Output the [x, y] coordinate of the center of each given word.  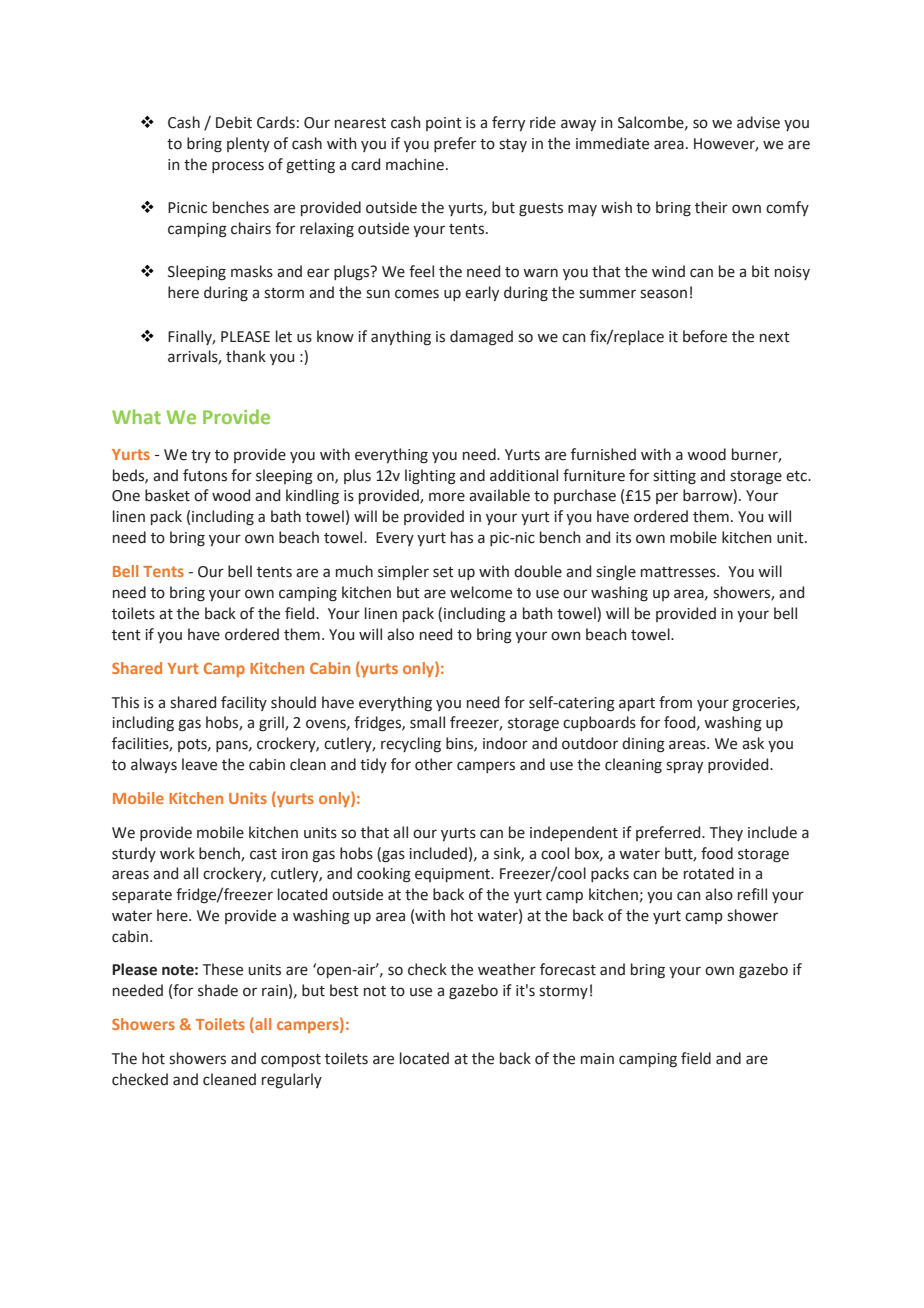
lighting [430, 477]
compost [291, 1060]
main [597, 1059]
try [201, 456]
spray [684, 767]
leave [199, 764]
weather [507, 969]
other [434, 764]
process [238, 167]
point [444, 124]
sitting [674, 477]
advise [758, 122]
